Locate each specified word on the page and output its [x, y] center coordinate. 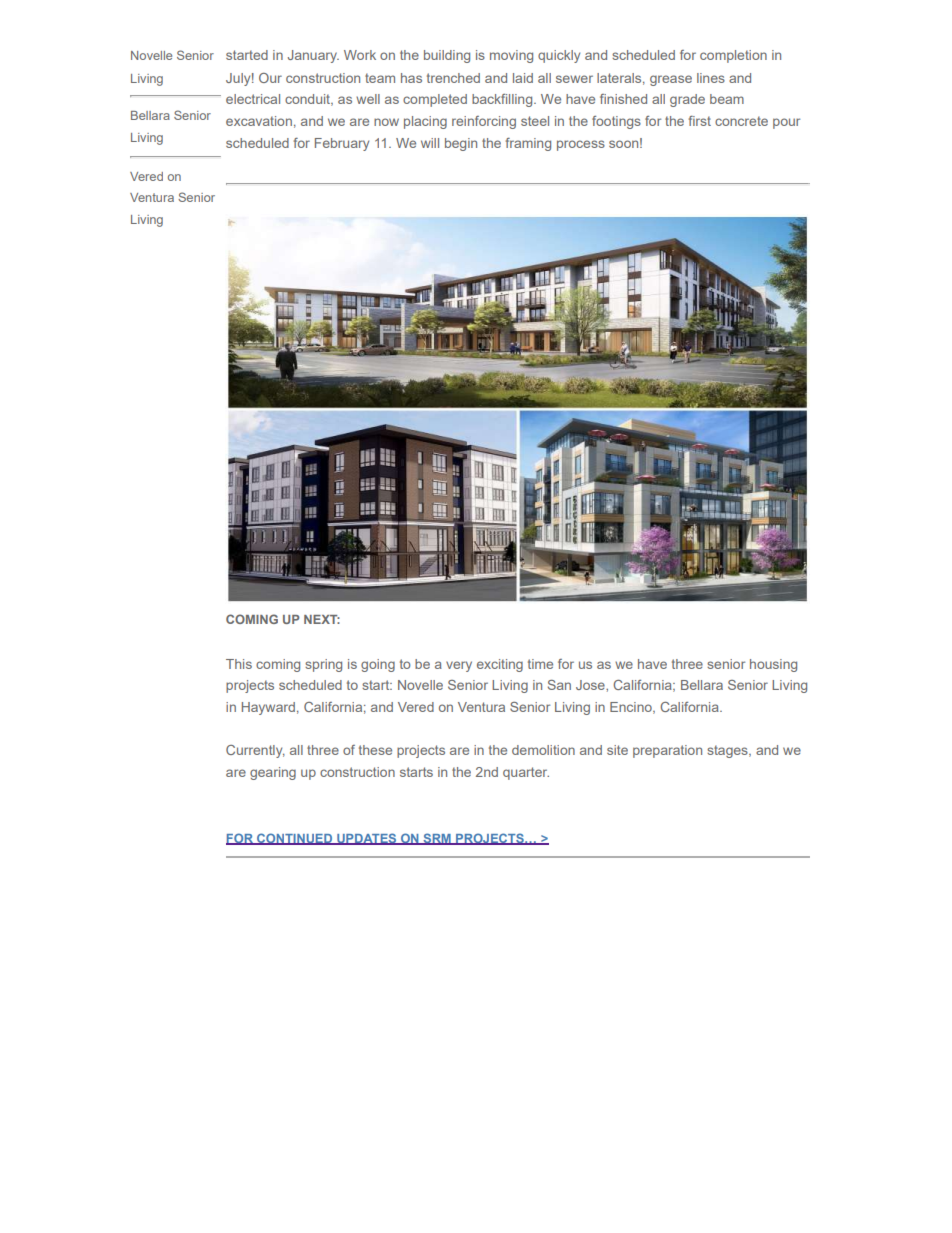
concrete [741, 121]
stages [728, 751]
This [239, 664]
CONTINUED [295, 839]
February [342, 144]
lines [711, 78]
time [540, 664]
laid [523, 78]
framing [528, 144]
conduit [309, 100]
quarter [526, 773]
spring [323, 665]
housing [773, 665]
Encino [632, 708]
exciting [500, 665]
